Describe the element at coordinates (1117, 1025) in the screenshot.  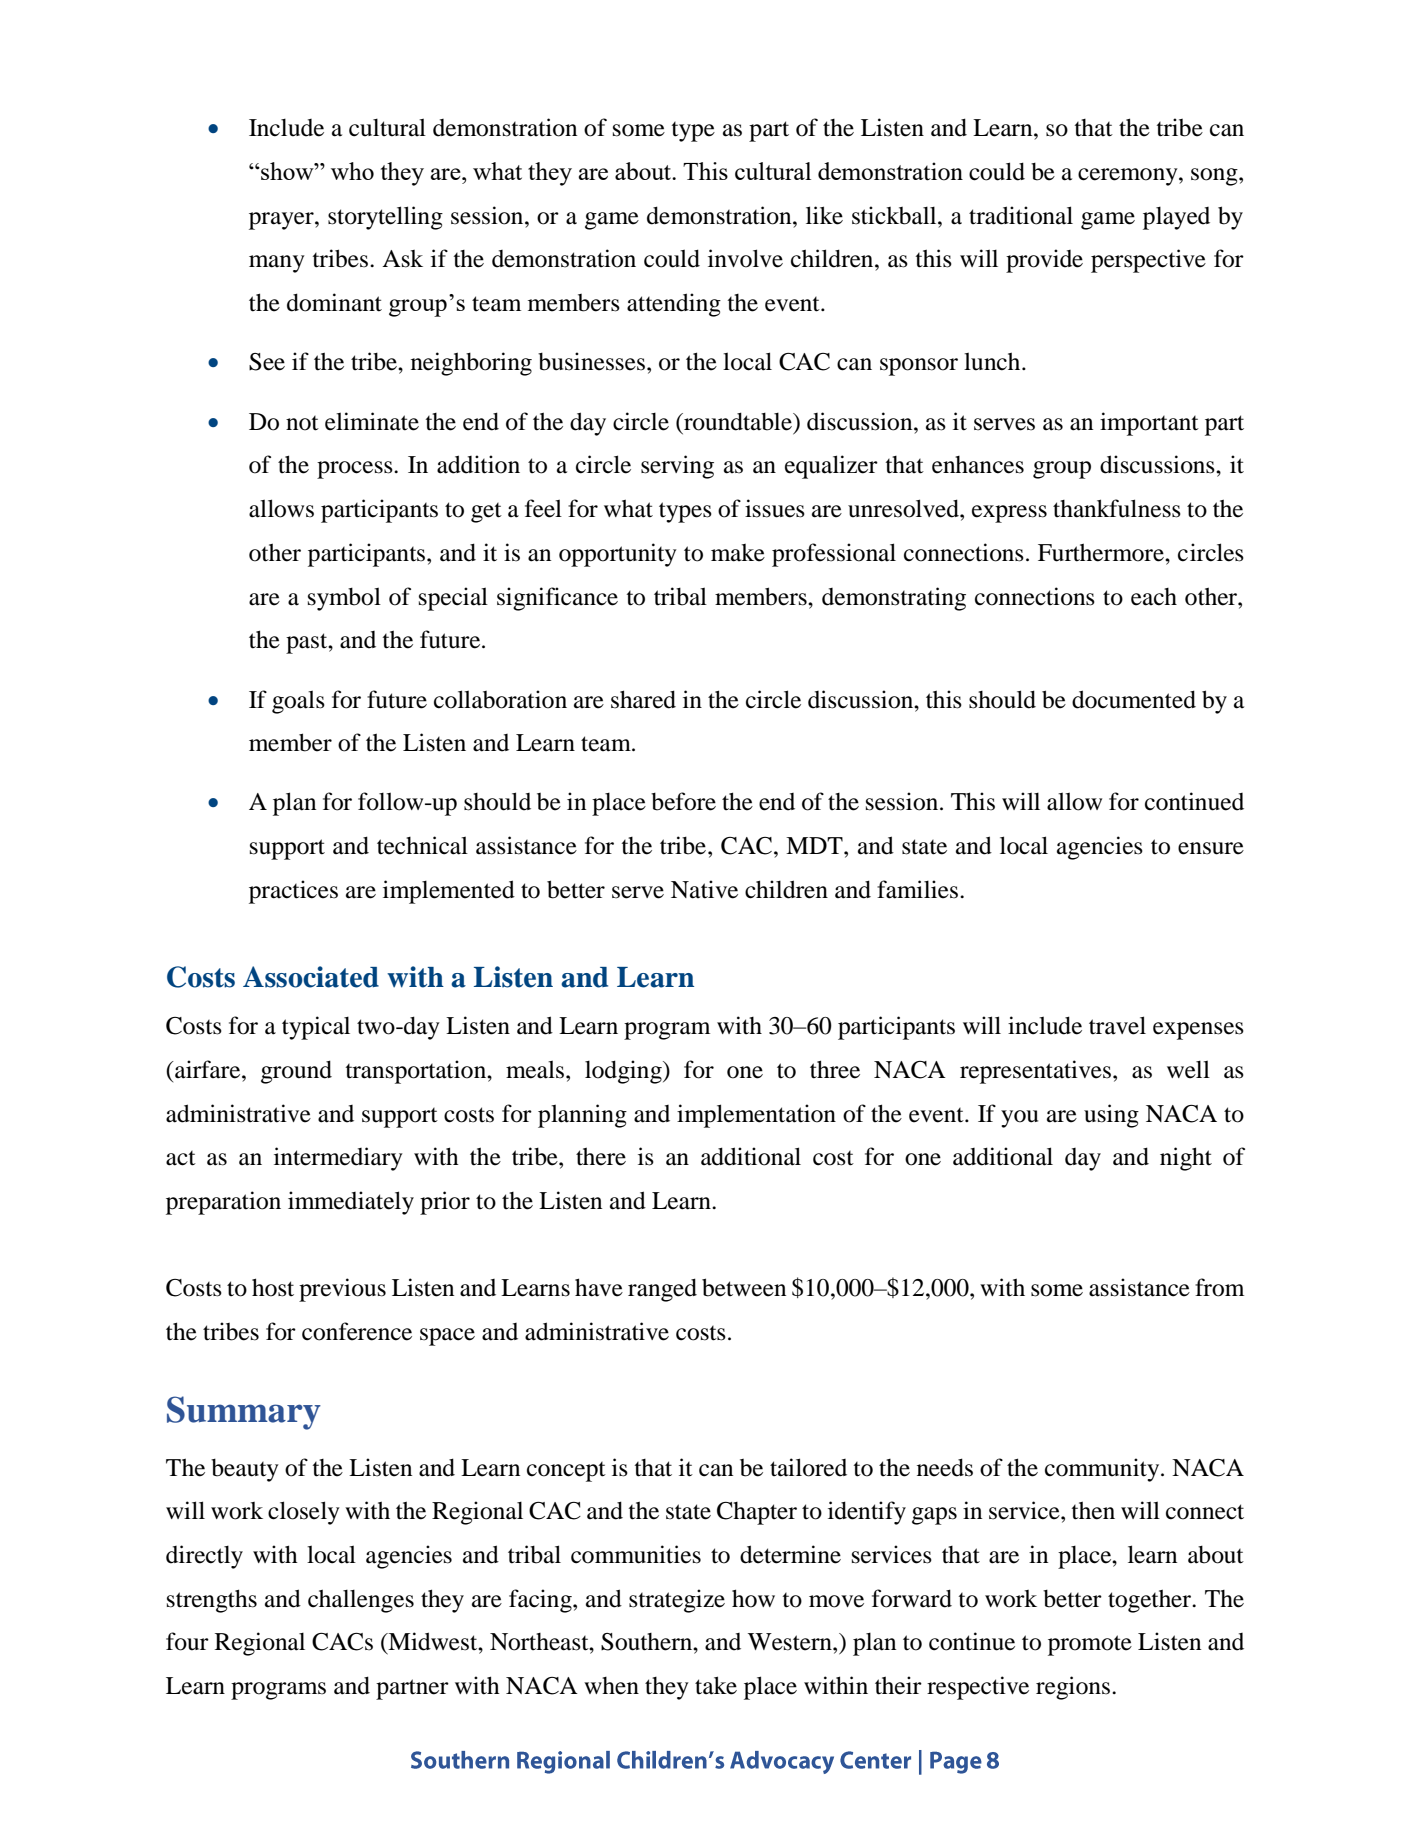
I see `travel` at that location.
